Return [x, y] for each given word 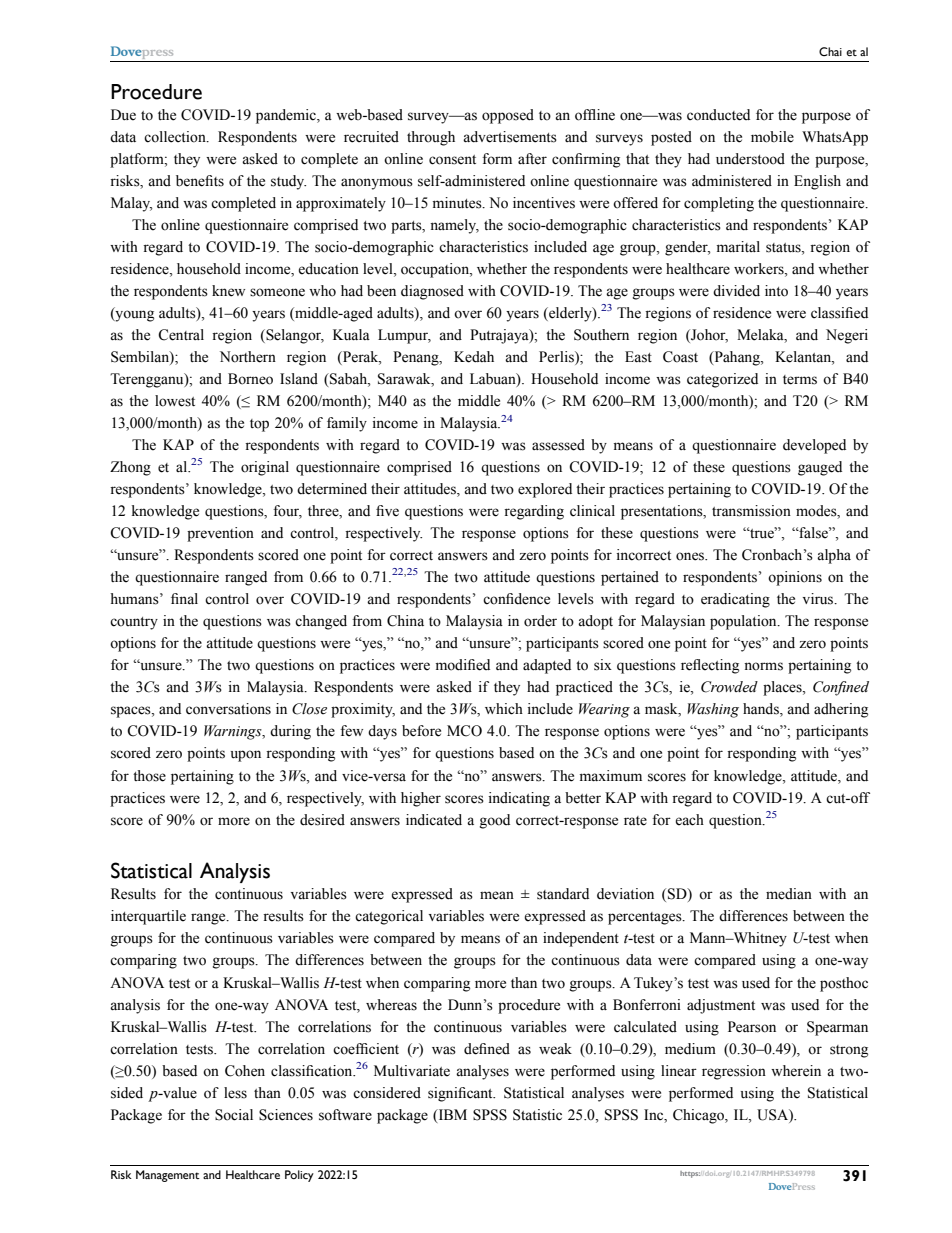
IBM [451, 1115]
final [184, 599]
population [744, 622]
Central [181, 335]
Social [234, 1115]
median [789, 894]
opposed [508, 116]
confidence [516, 599]
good [495, 821]
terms [800, 380]
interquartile [148, 917]
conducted [718, 115]
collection [176, 137]
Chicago [699, 1116]
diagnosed [432, 292]
